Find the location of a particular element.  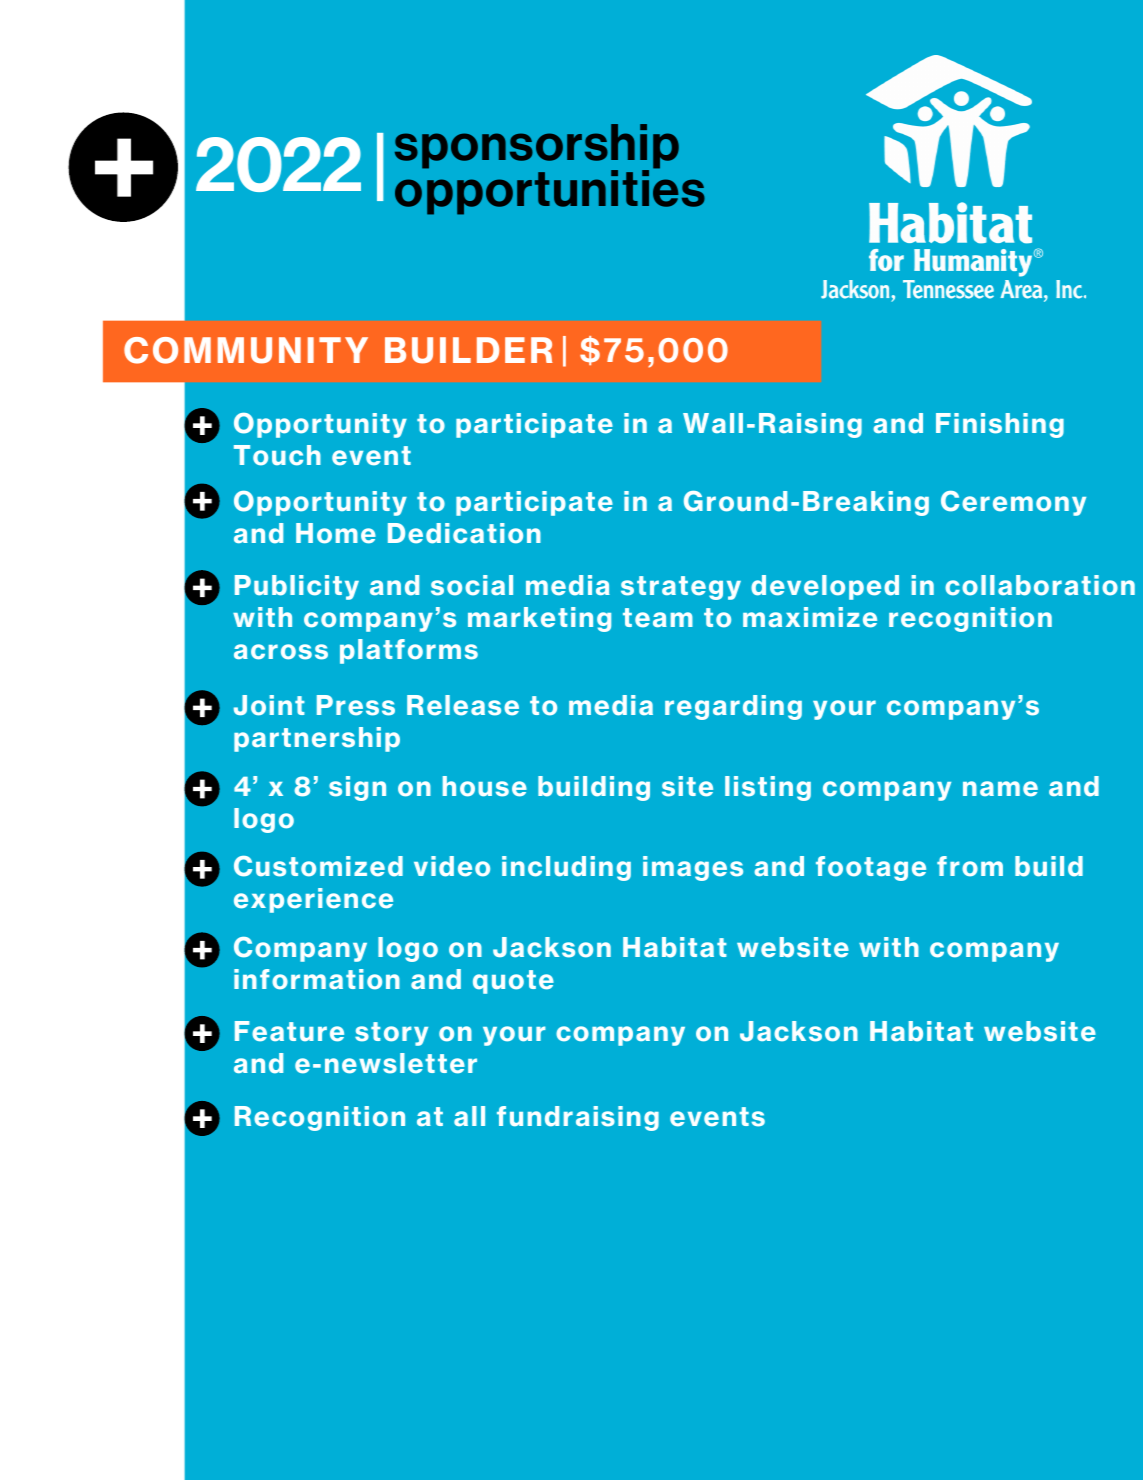

strategy is located at coordinates (681, 588).
